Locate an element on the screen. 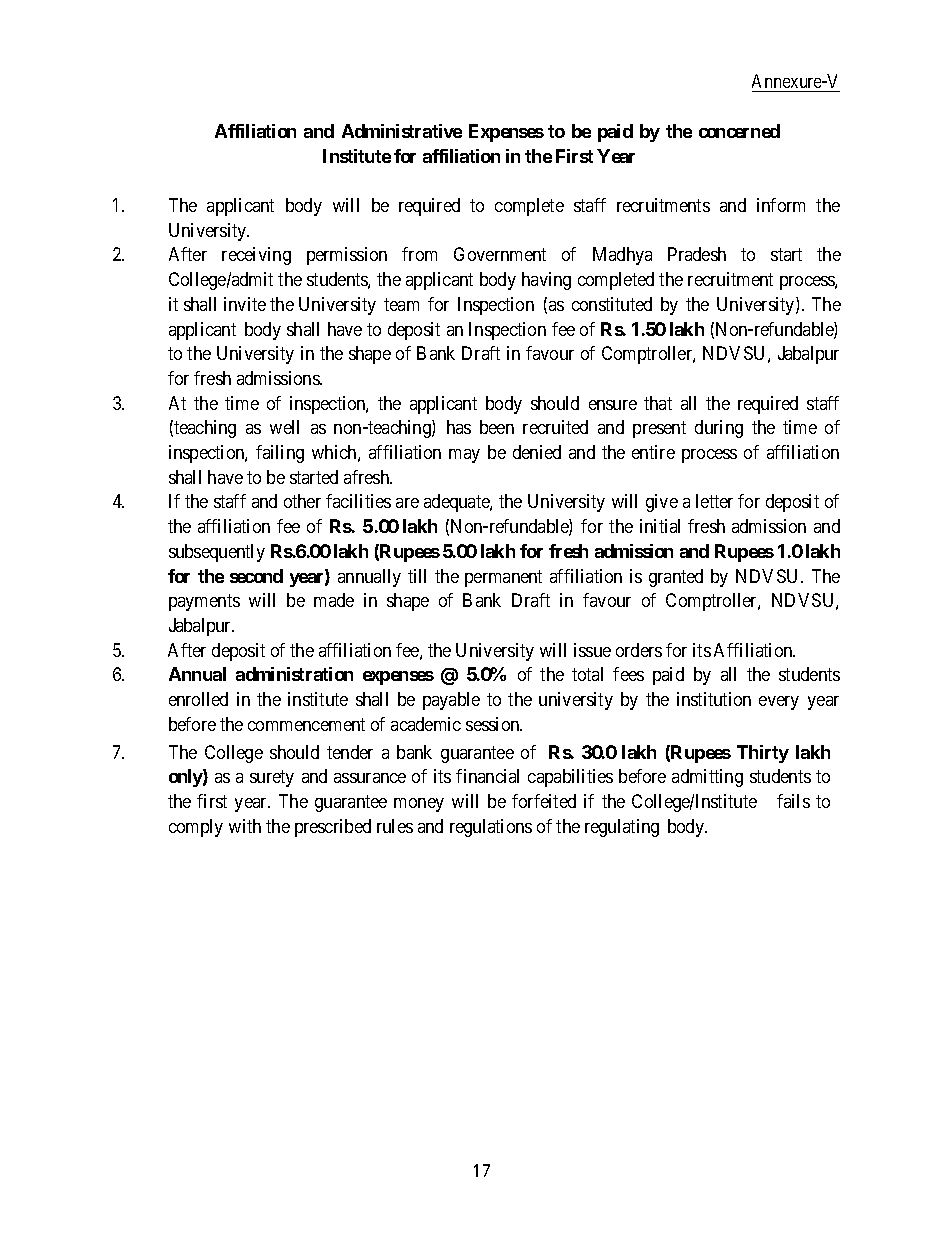 Image resolution: width=952 pixels, height=1233 pixels. concerned is located at coordinates (739, 131).
